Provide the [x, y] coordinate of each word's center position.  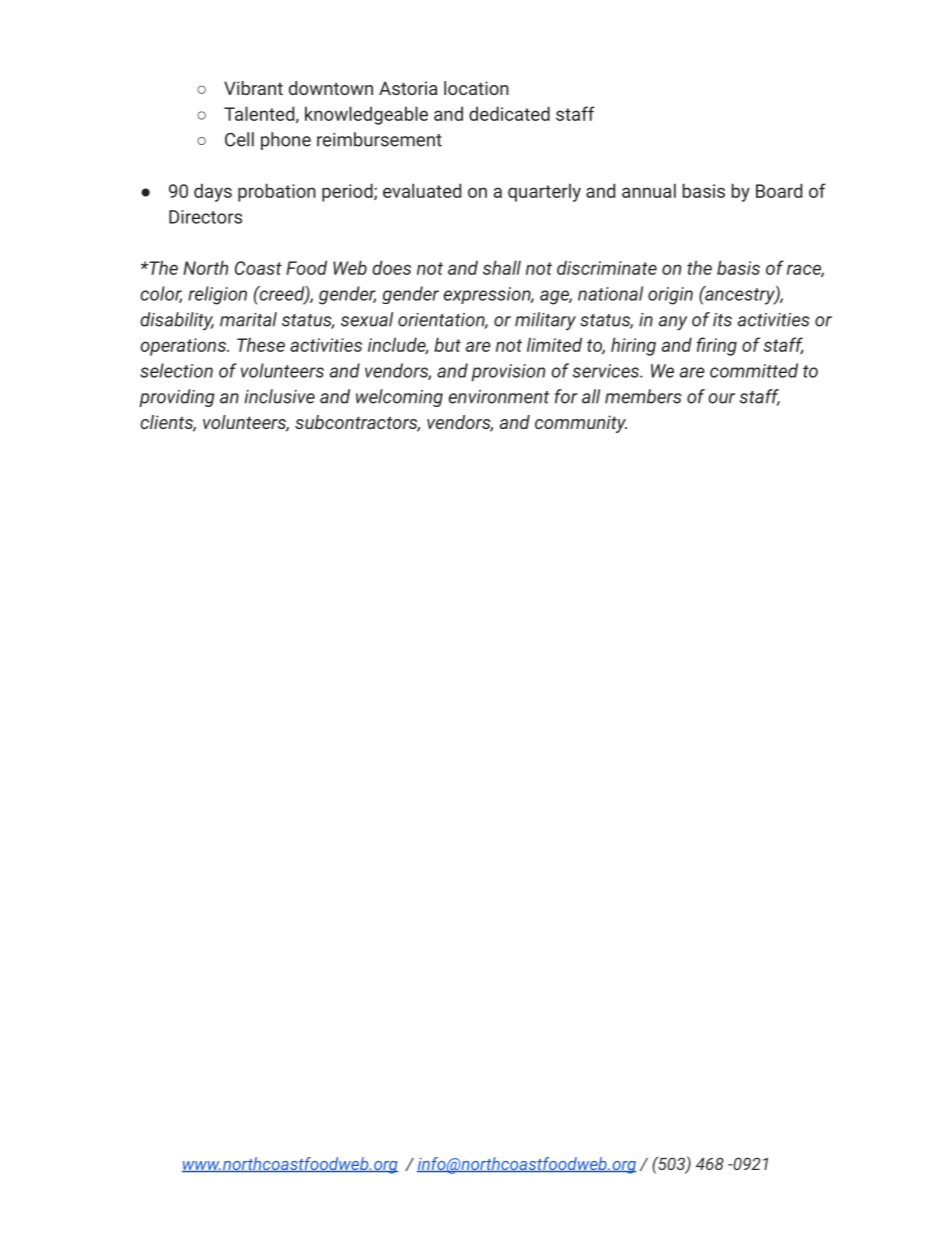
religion [217, 295]
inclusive [280, 396]
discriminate [607, 267]
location [476, 88]
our [721, 398]
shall [502, 267]
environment [499, 397]
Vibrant [253, 88]
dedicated [509, 113]
